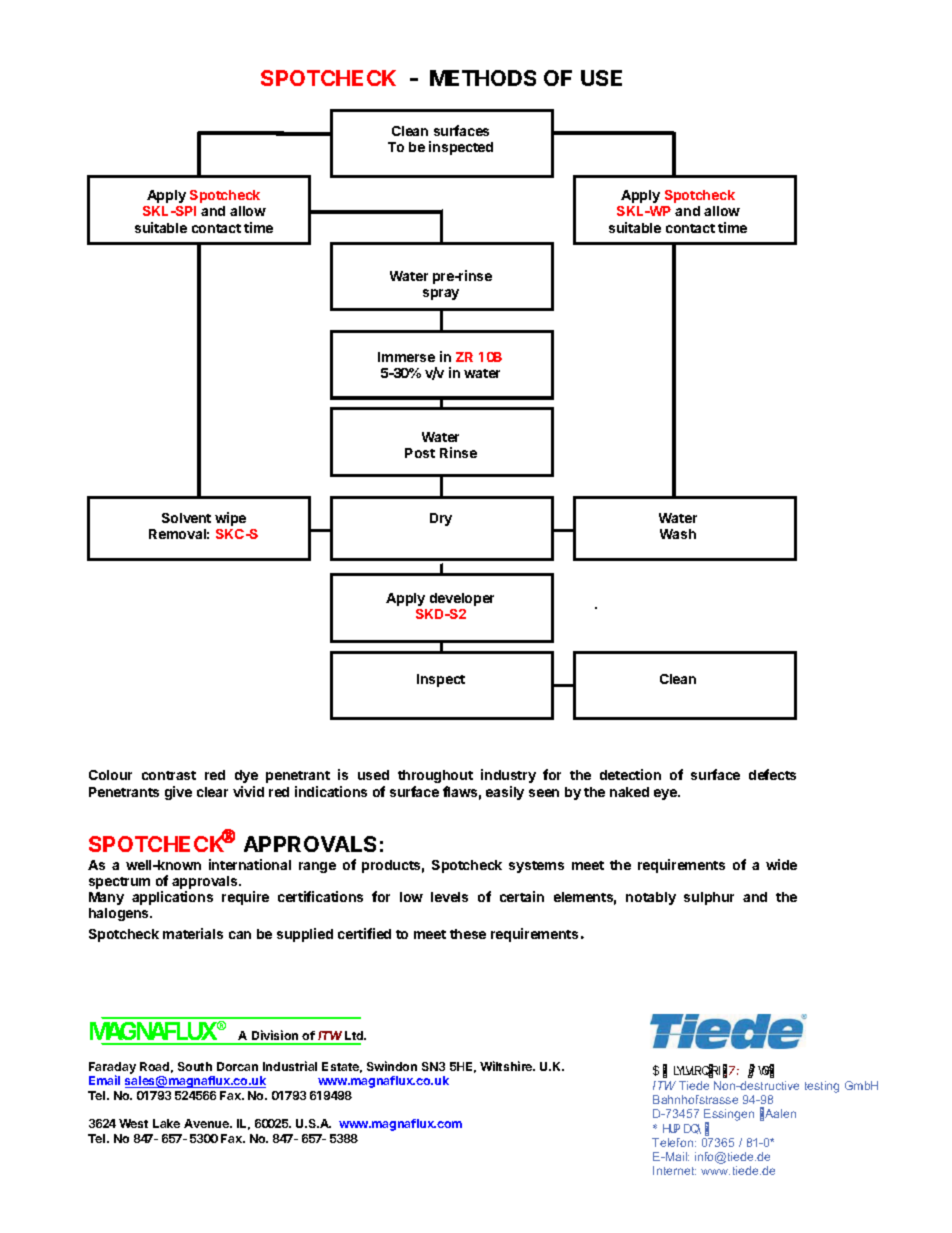 This image has width=952, height=1233. I want to click on Wash, so click(678, 534).
